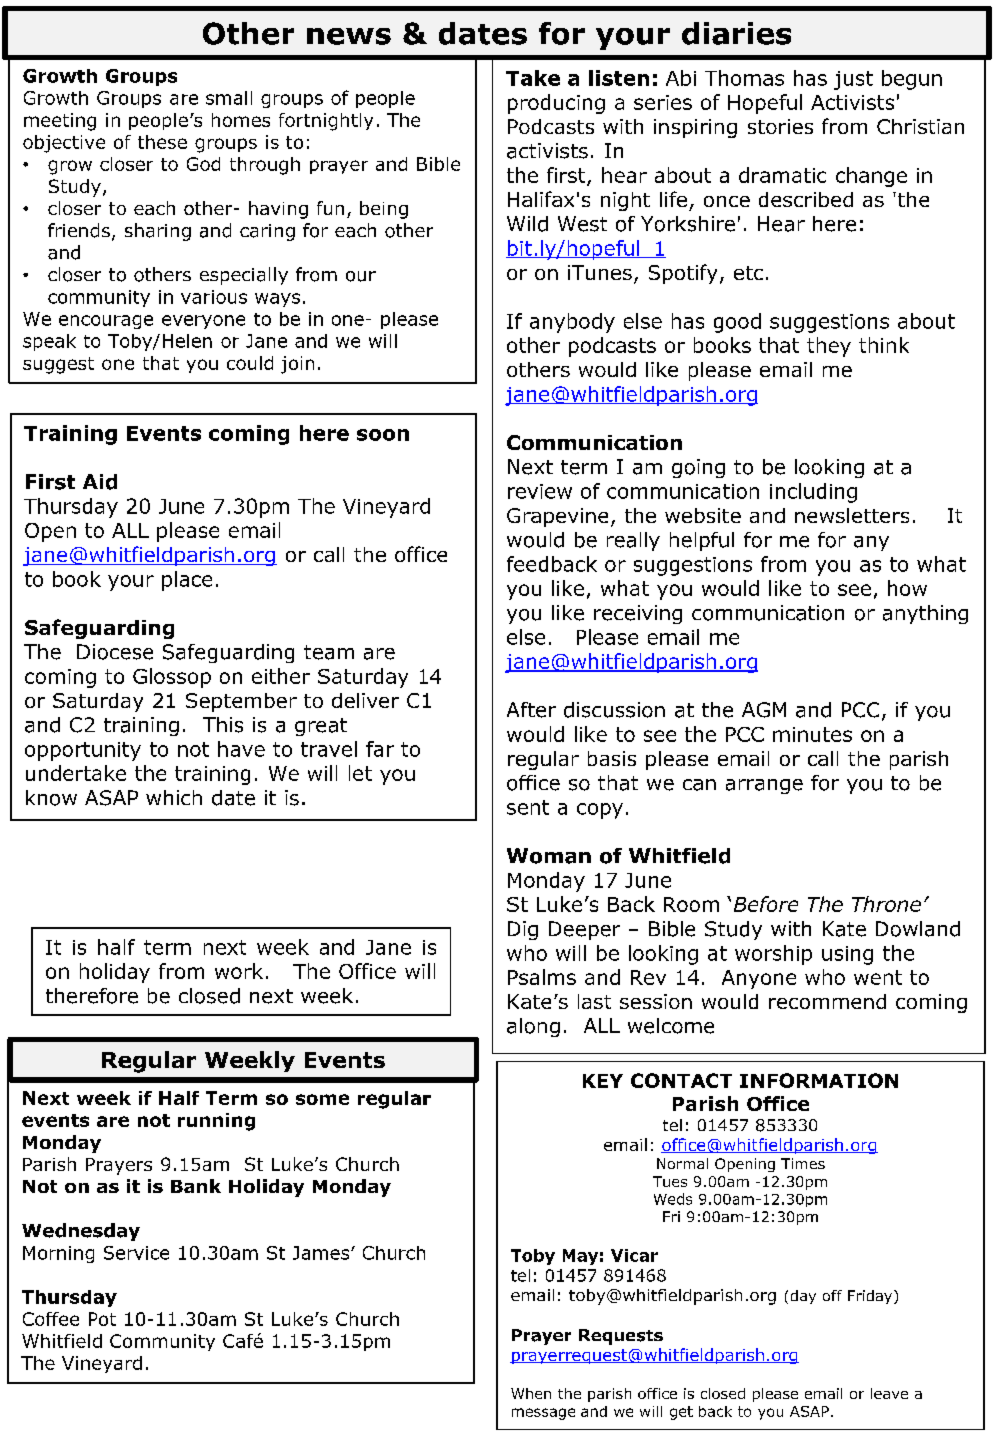 The image size is (994, 1436). What do you see at coordinates (853, 80) in the image?
I see `just` at bounding box center [853, 80].
